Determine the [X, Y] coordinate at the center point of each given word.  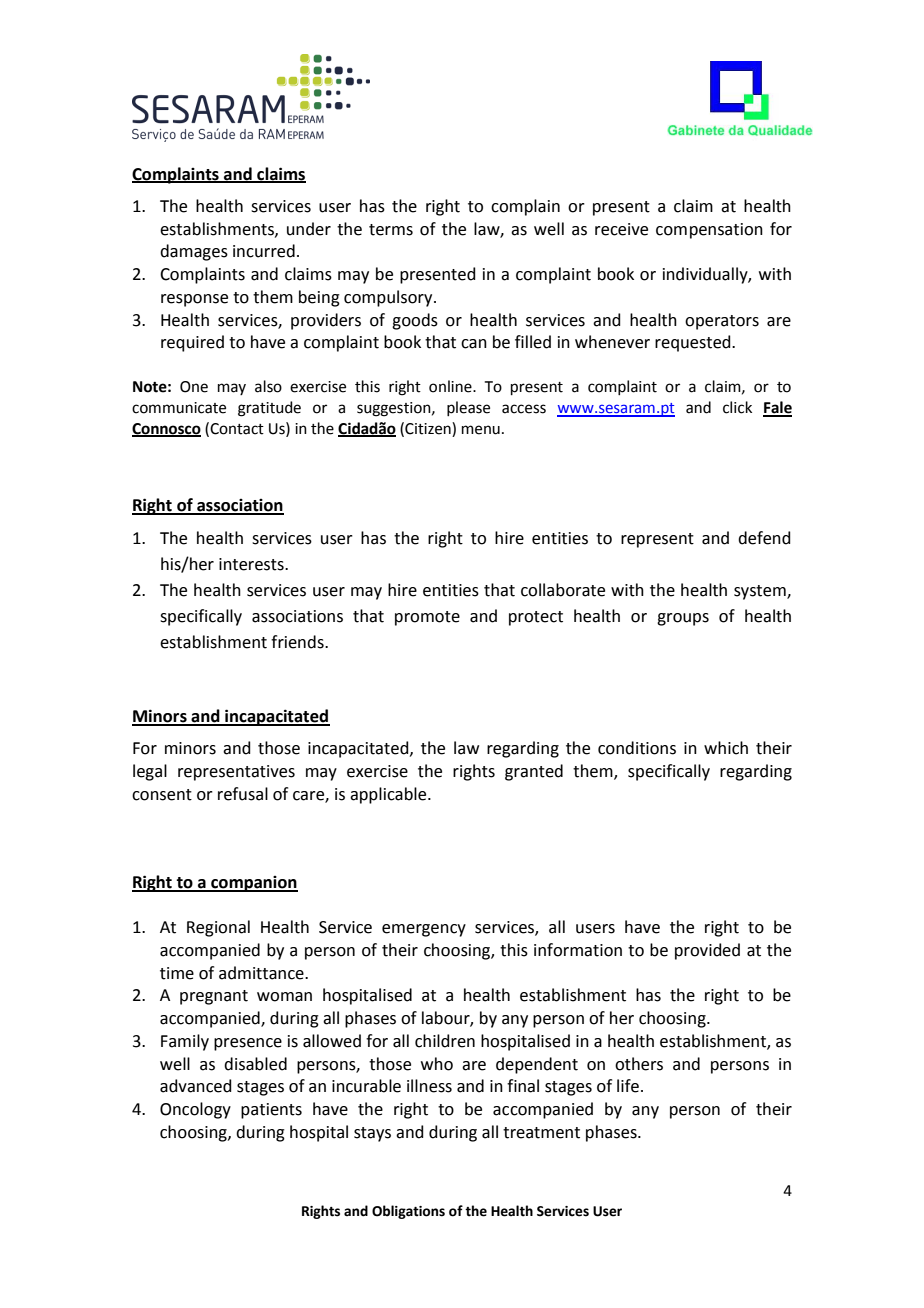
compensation [709, 231]
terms [391, 230]
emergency [424, 930]
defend [764, 538]
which [726, 748]
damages [194, 252]
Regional [218, 928]
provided [707, 951]
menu [481, 430]
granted [534, 772]
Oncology [195, 1110]
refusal [243, 794]
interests [252, 564]
